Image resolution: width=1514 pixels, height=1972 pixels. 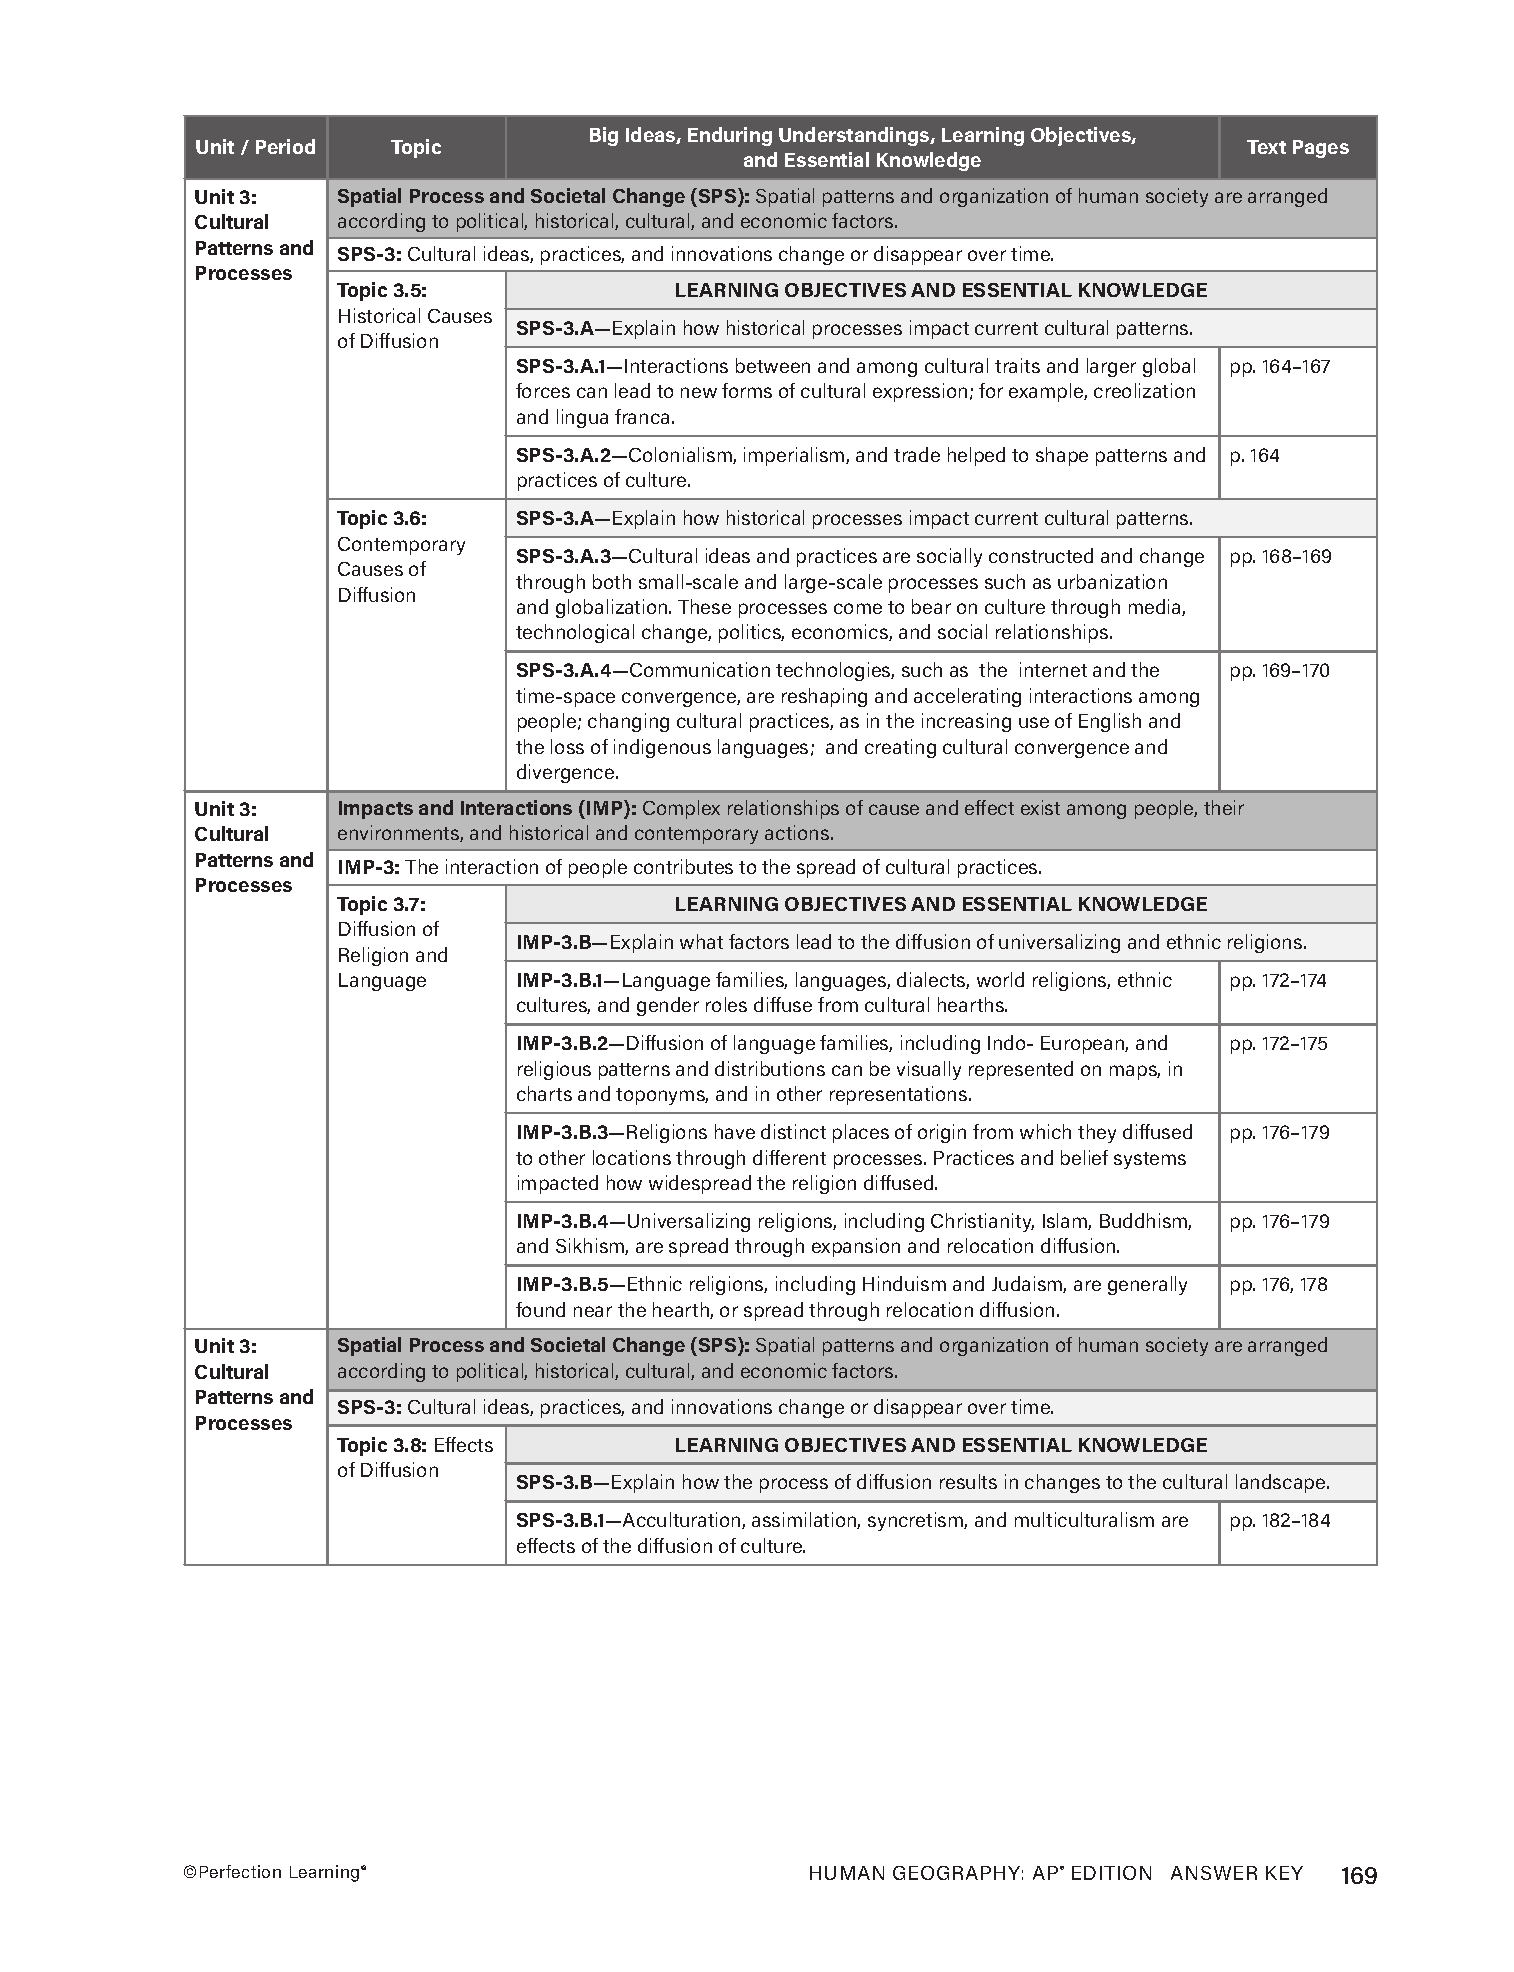 I want to click on English, so click(x=1110, y=722).
